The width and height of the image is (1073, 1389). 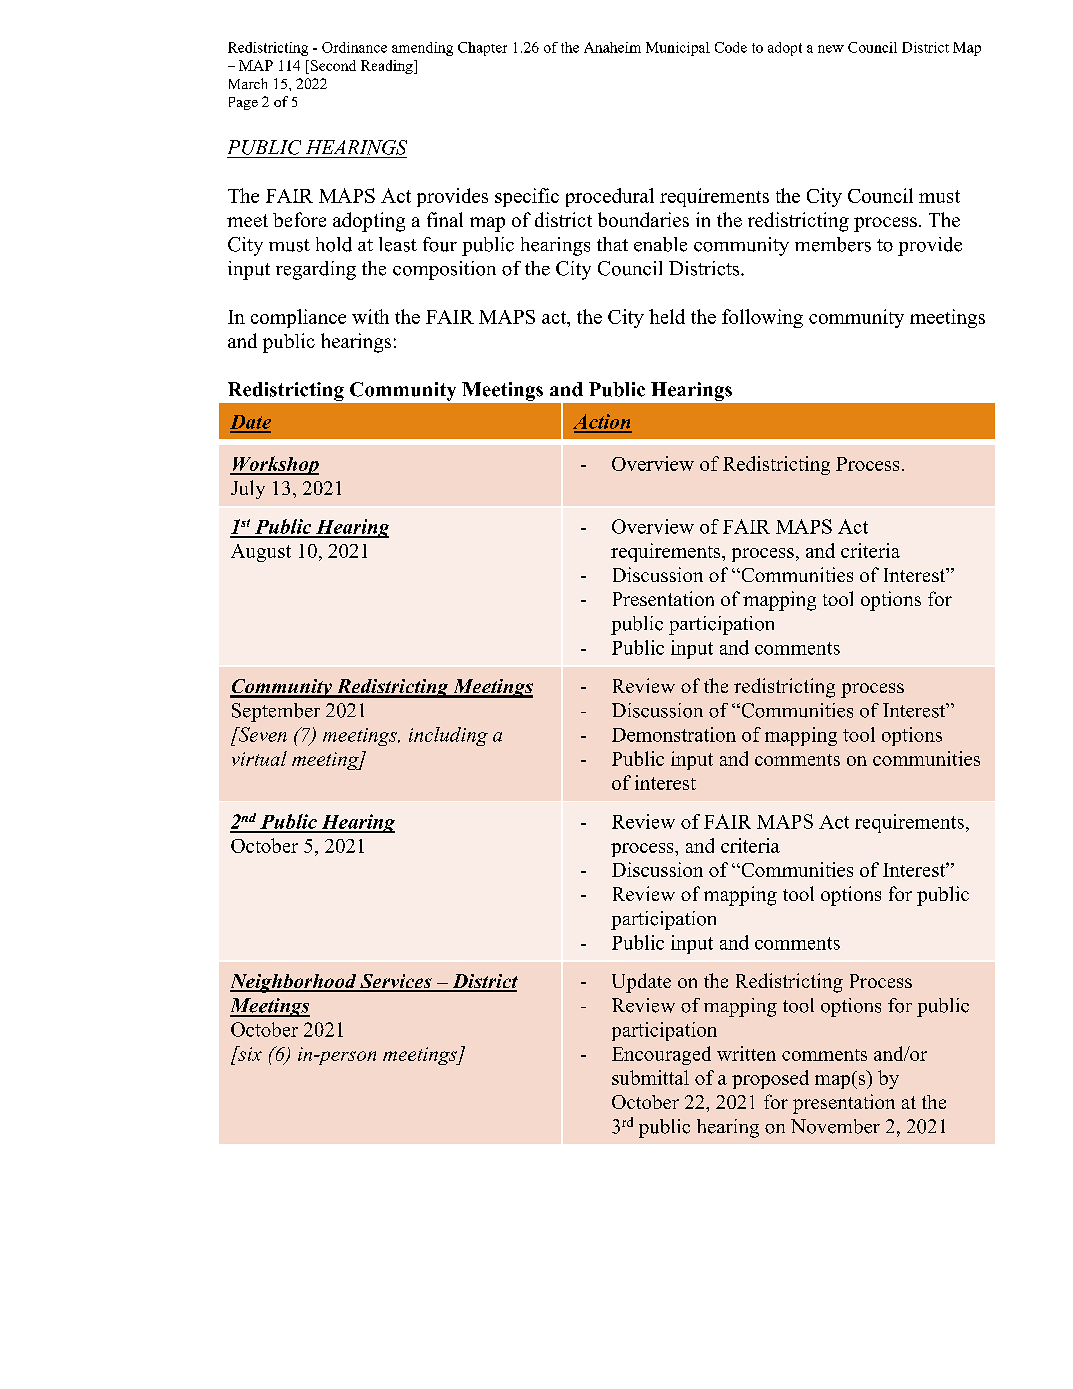 I want to click on Second, so click(x=333, y=65).
